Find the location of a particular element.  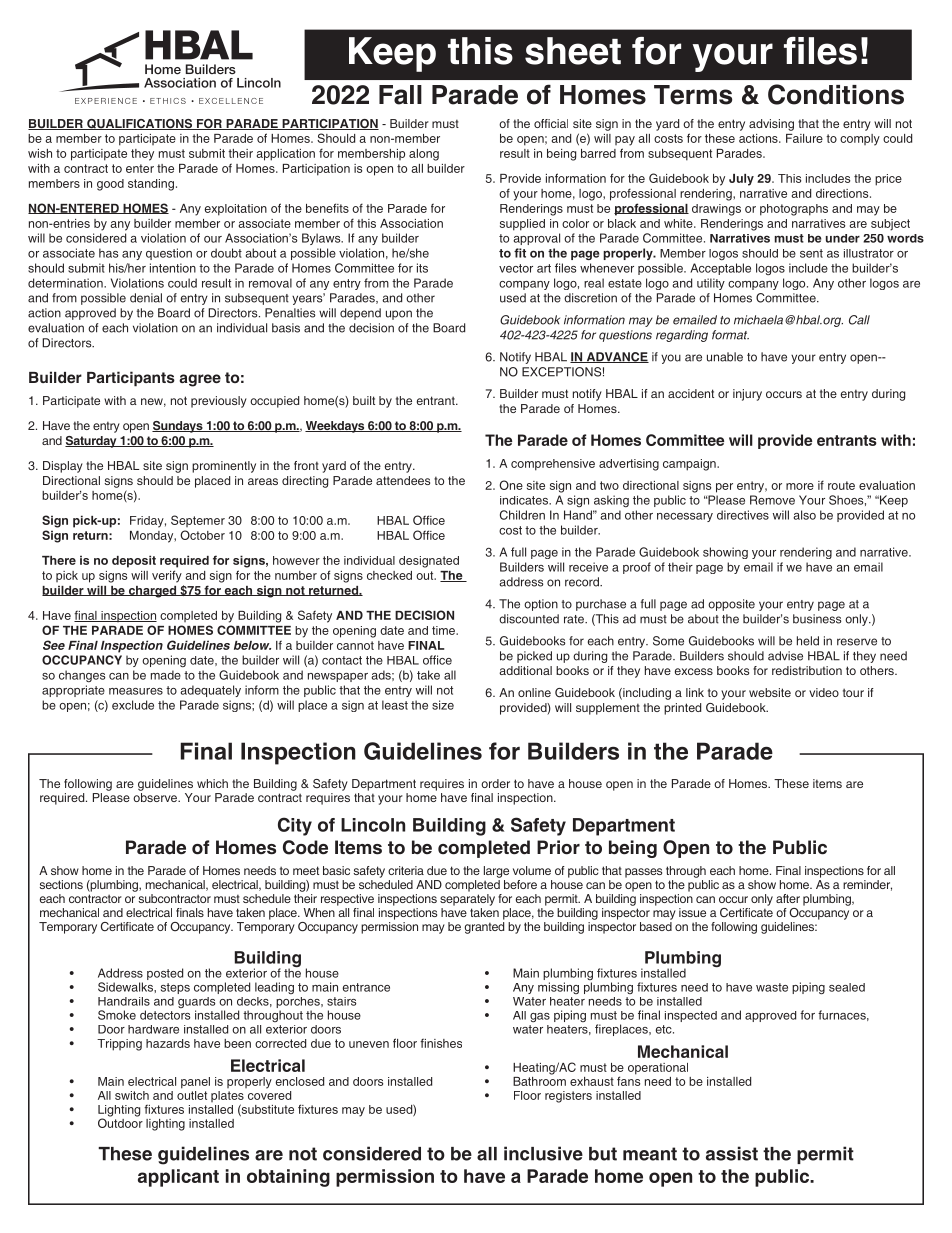

Call is located at coordinates (859, 320).
